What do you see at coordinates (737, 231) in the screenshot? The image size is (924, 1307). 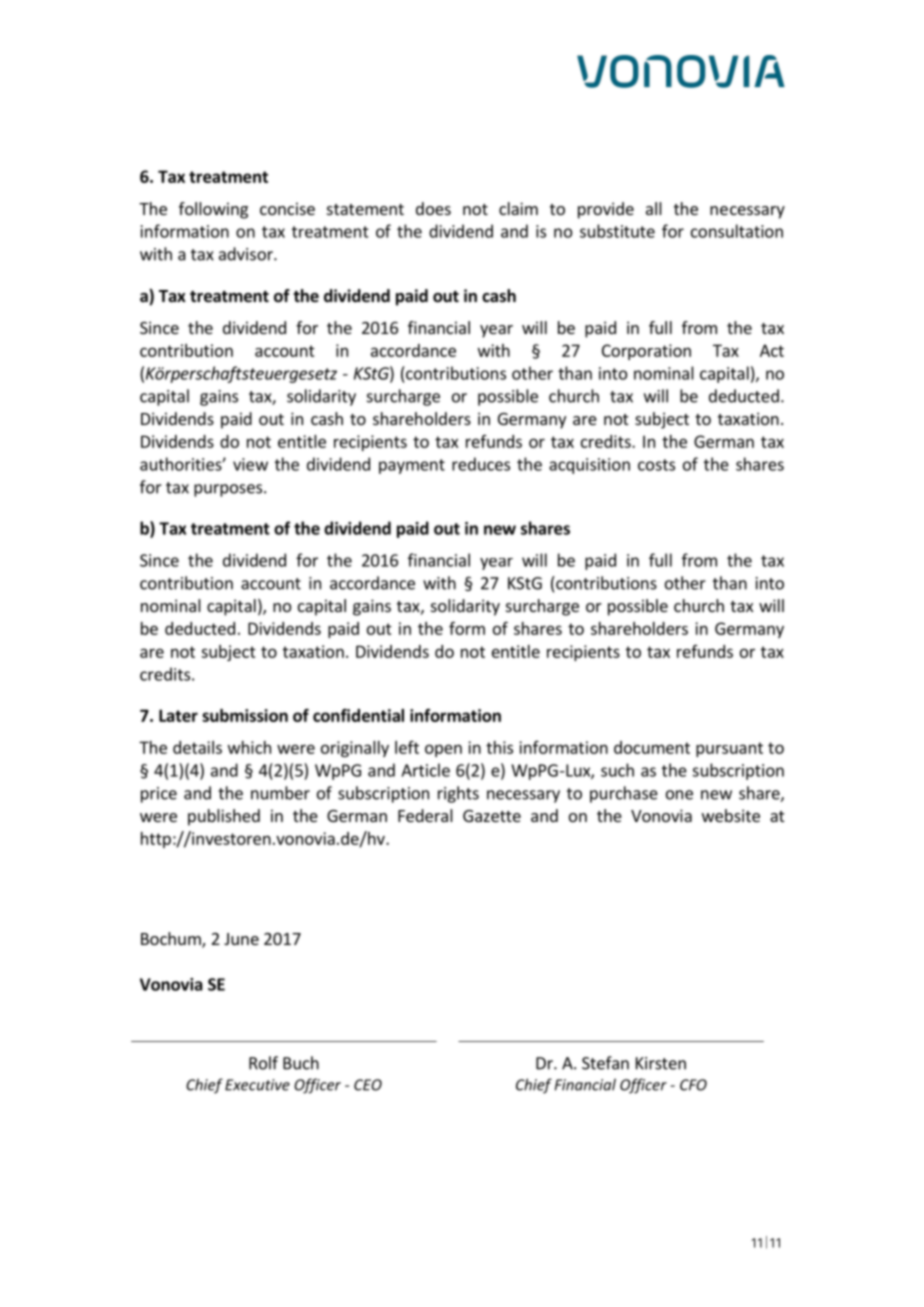 I see `consultation` at bounding box center [737, 231].
